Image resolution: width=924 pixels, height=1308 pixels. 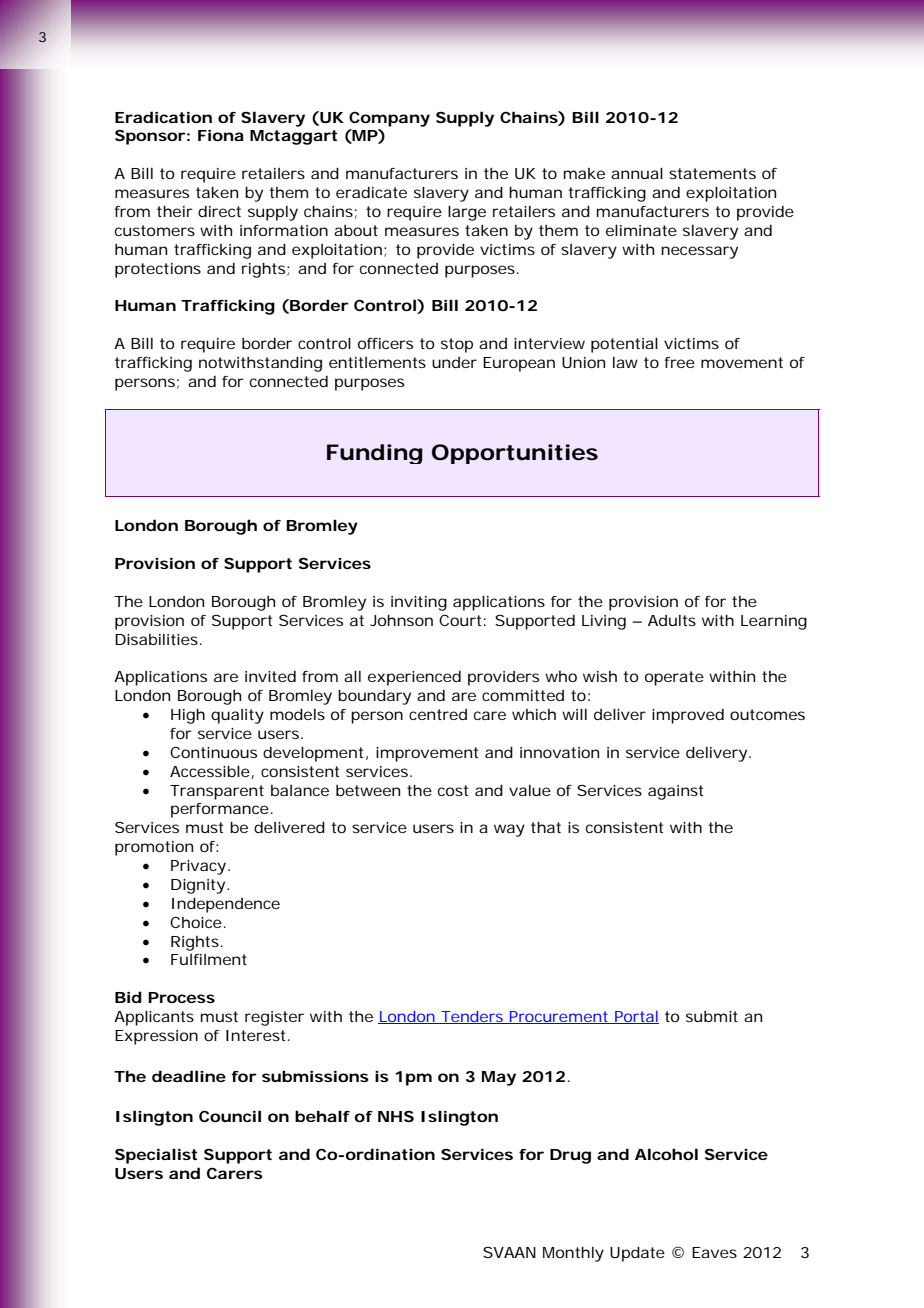 I want to click on Company, so click(x=389, y=119).
